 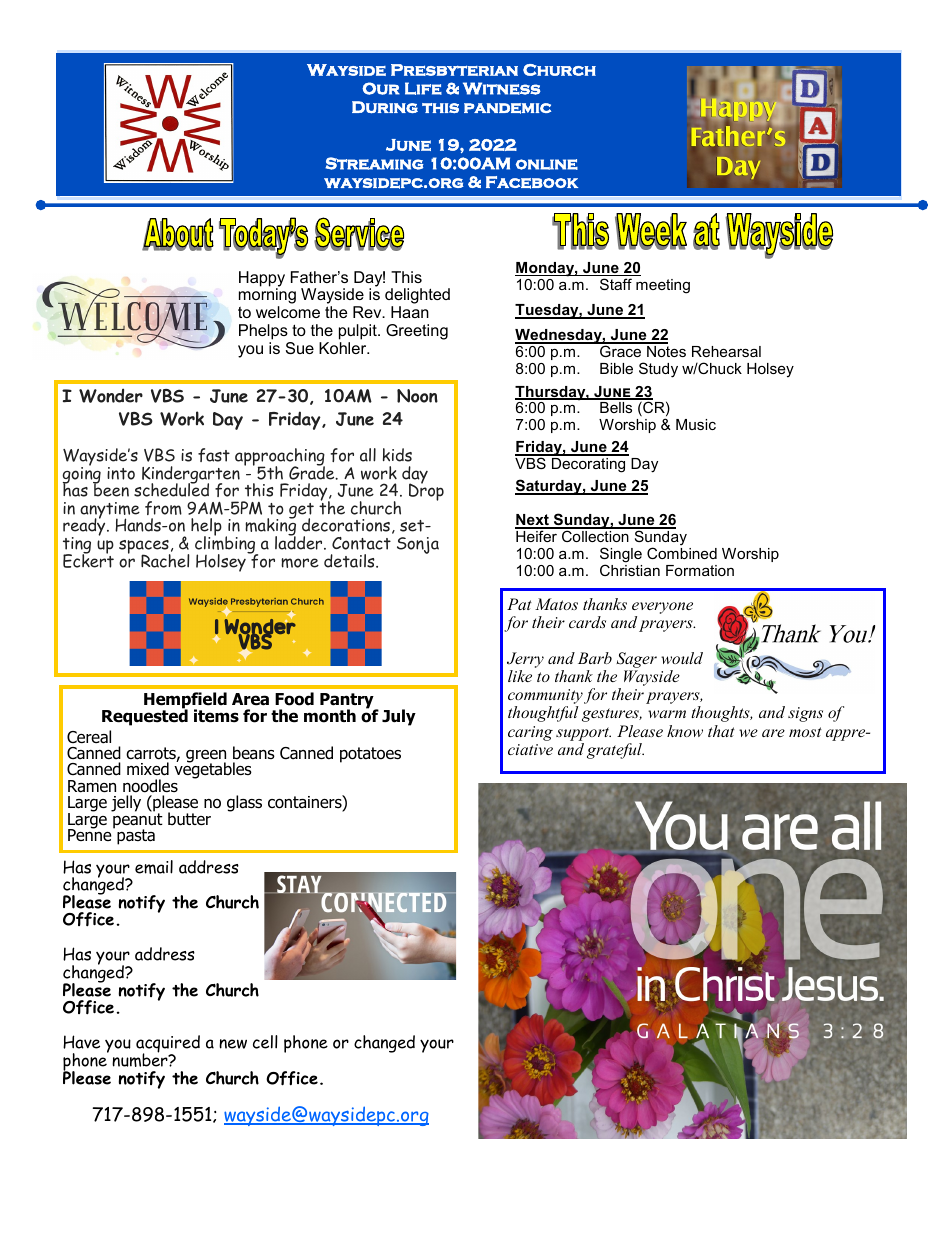 I want to click on Rehearsal, so click(x=726, y=351).
